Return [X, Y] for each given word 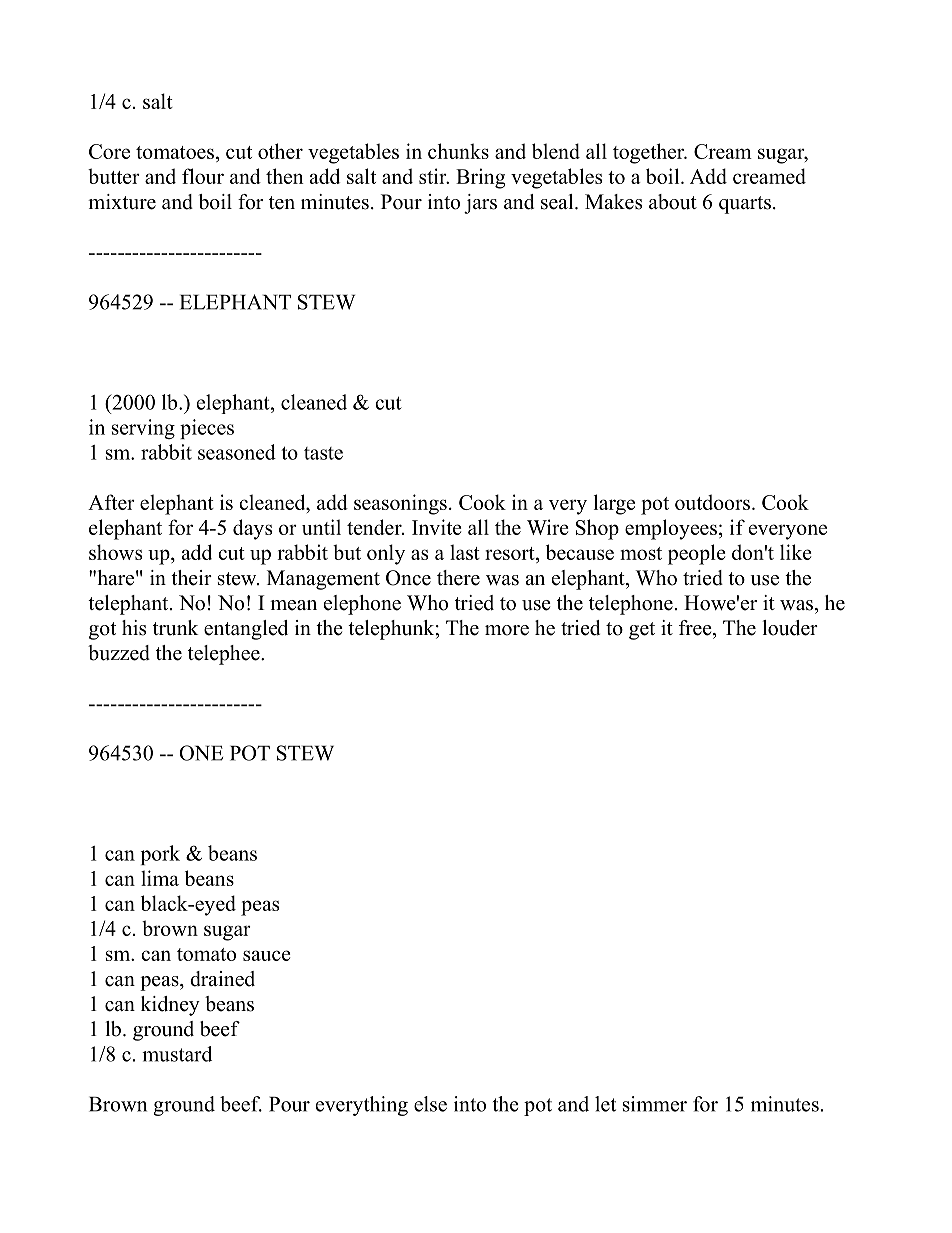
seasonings [400, 504]
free [696, 628]
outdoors [712, 502]
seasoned [237, 452]
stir [434, 176]
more [507, 630]
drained [222, 979]
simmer [655, 1104]
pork [160, 855]
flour [203, 176]
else [430, 1104]
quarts [745, 205]
